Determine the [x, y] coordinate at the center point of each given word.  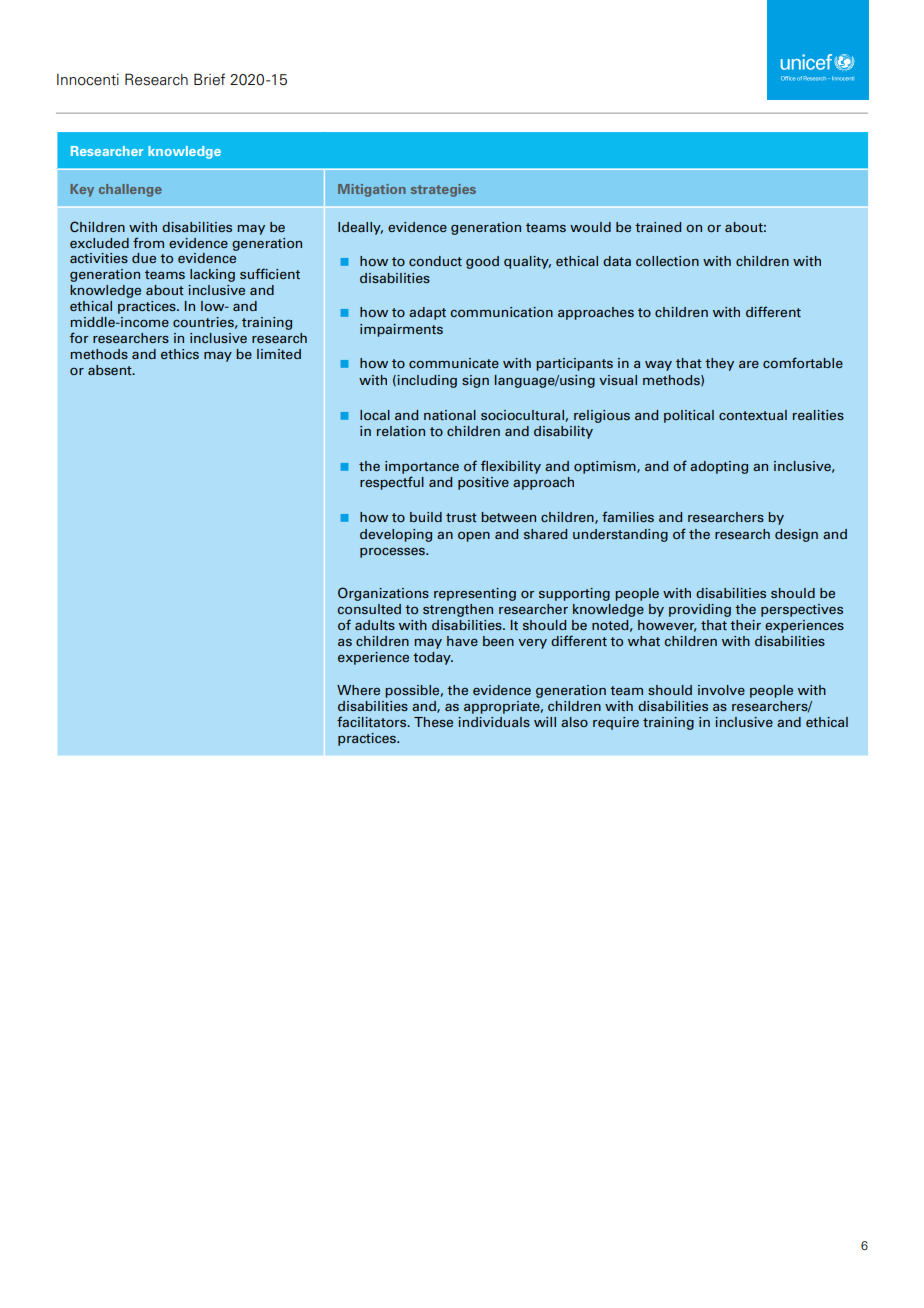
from [148, 242]
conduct [435, 261]
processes [393, 552]
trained [658, 227]
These [433, 722]
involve [721, 690]
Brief [209, 79]
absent [111, 370]
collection [667, 261]
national [450, 415]
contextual [753, 415]
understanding [620, 535]
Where [358, 690]
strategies [443, 190]
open [474, 536]
